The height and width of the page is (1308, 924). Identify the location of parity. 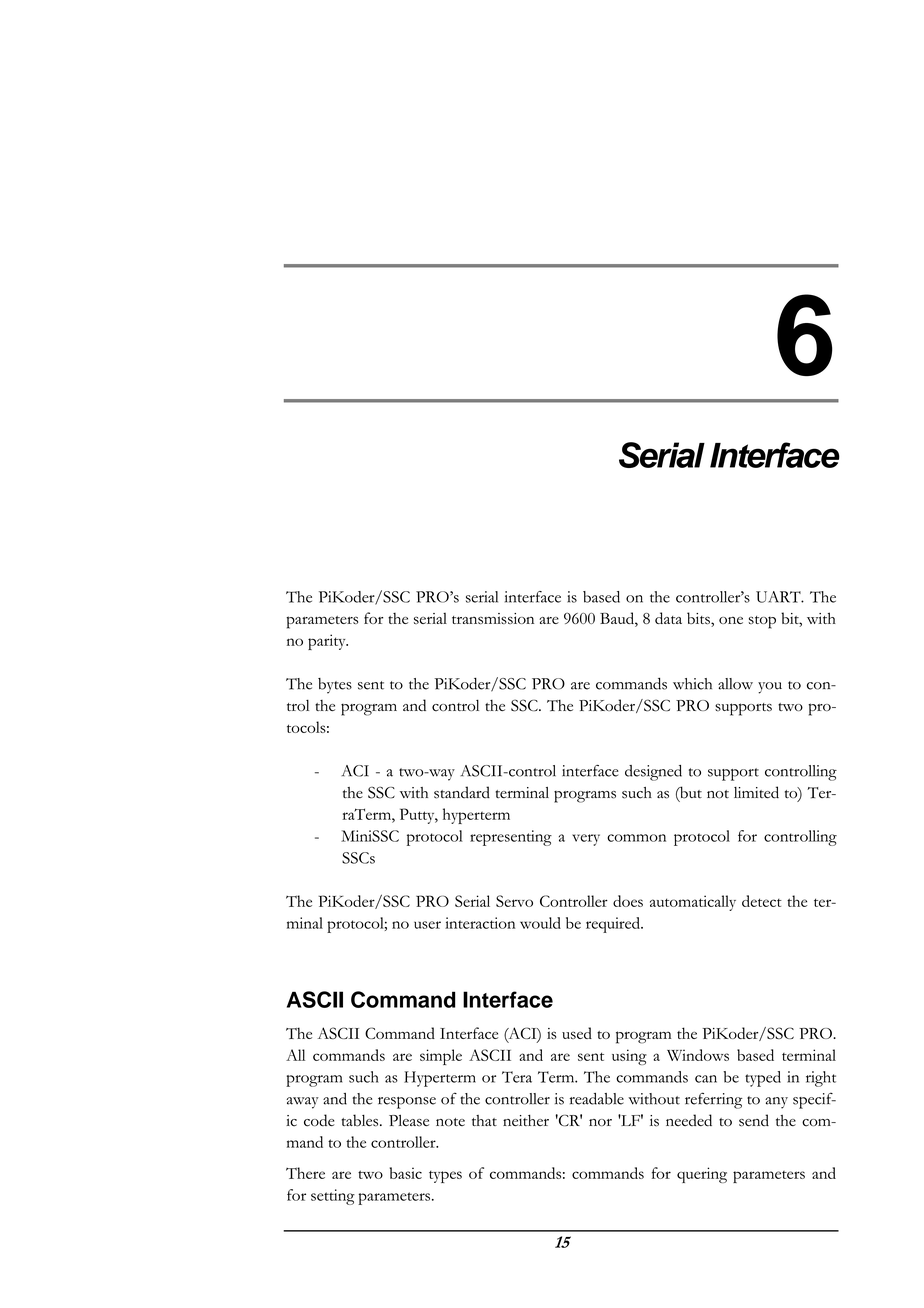
(328, 642).
